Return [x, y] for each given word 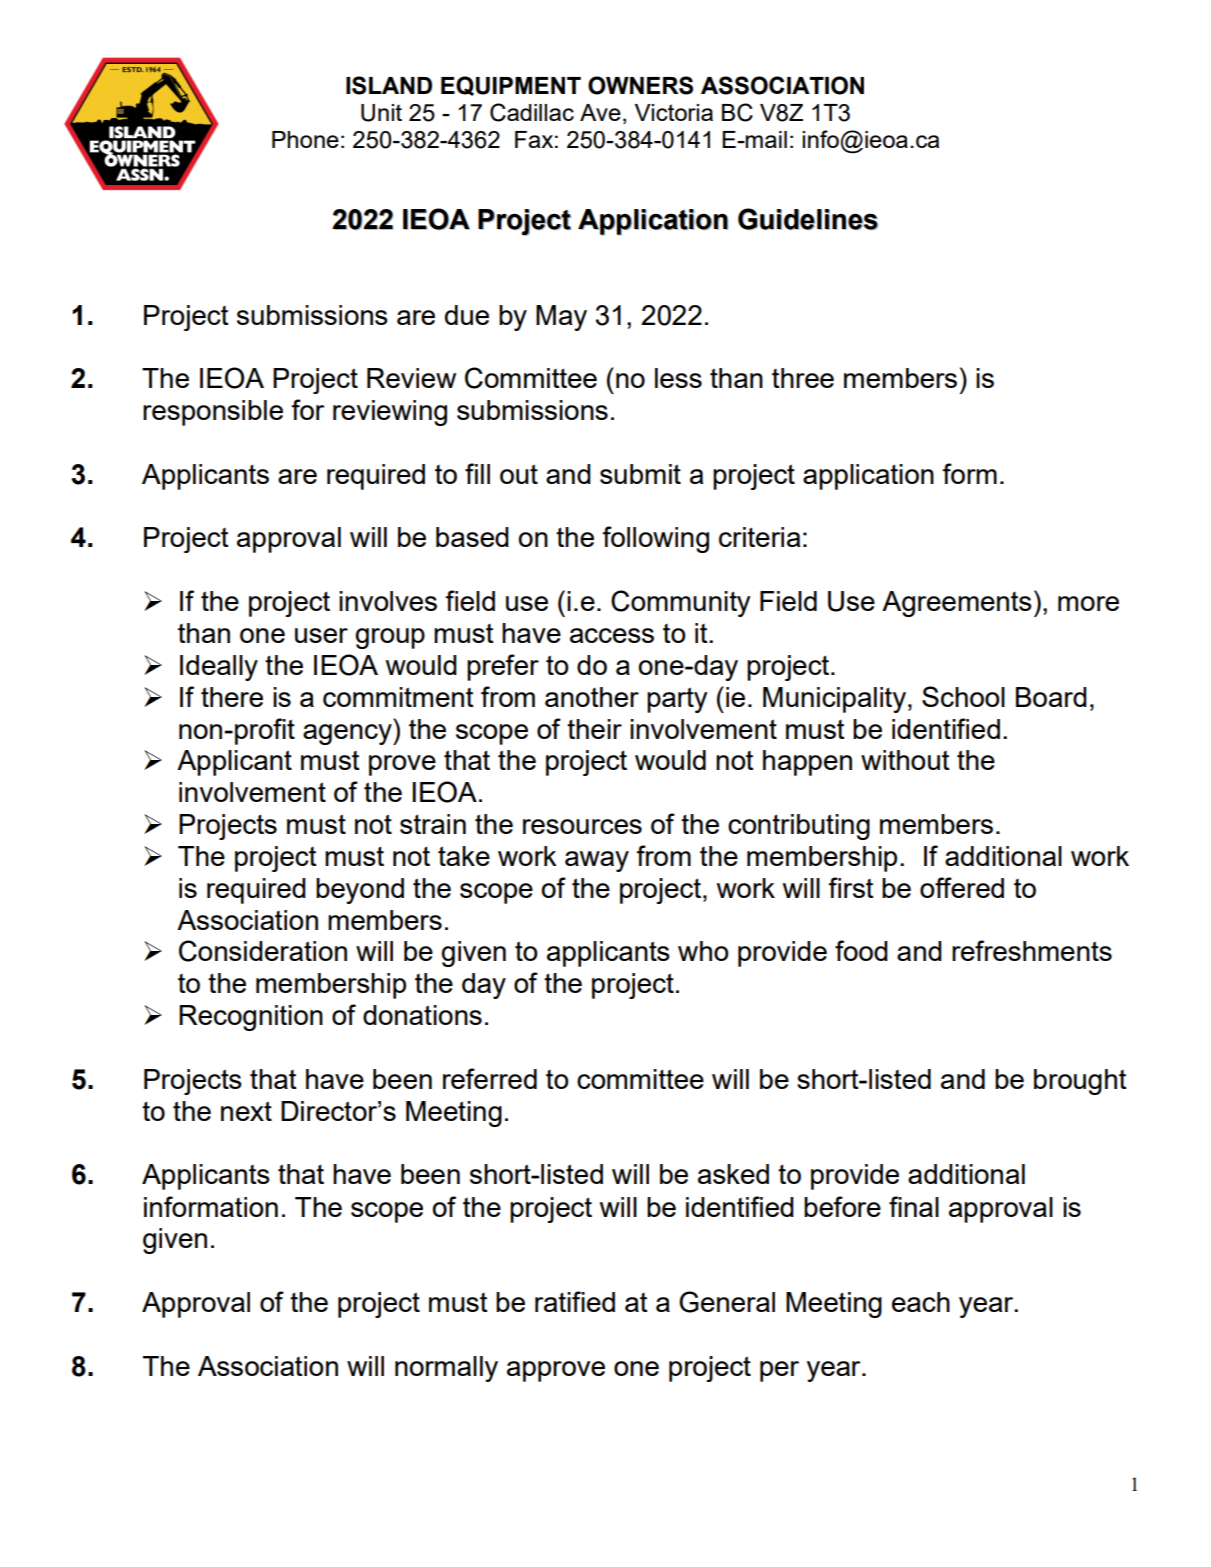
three [803, 378]
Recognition [251, 1018]
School [963, 696]
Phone [305, 139]
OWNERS [640, 85]
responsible [213, 413]
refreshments [1032, 950]
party [677, 700]
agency [348, 734]
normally [446, 1369]
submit [640, 474]
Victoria [674, 112]
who [703, 951]
